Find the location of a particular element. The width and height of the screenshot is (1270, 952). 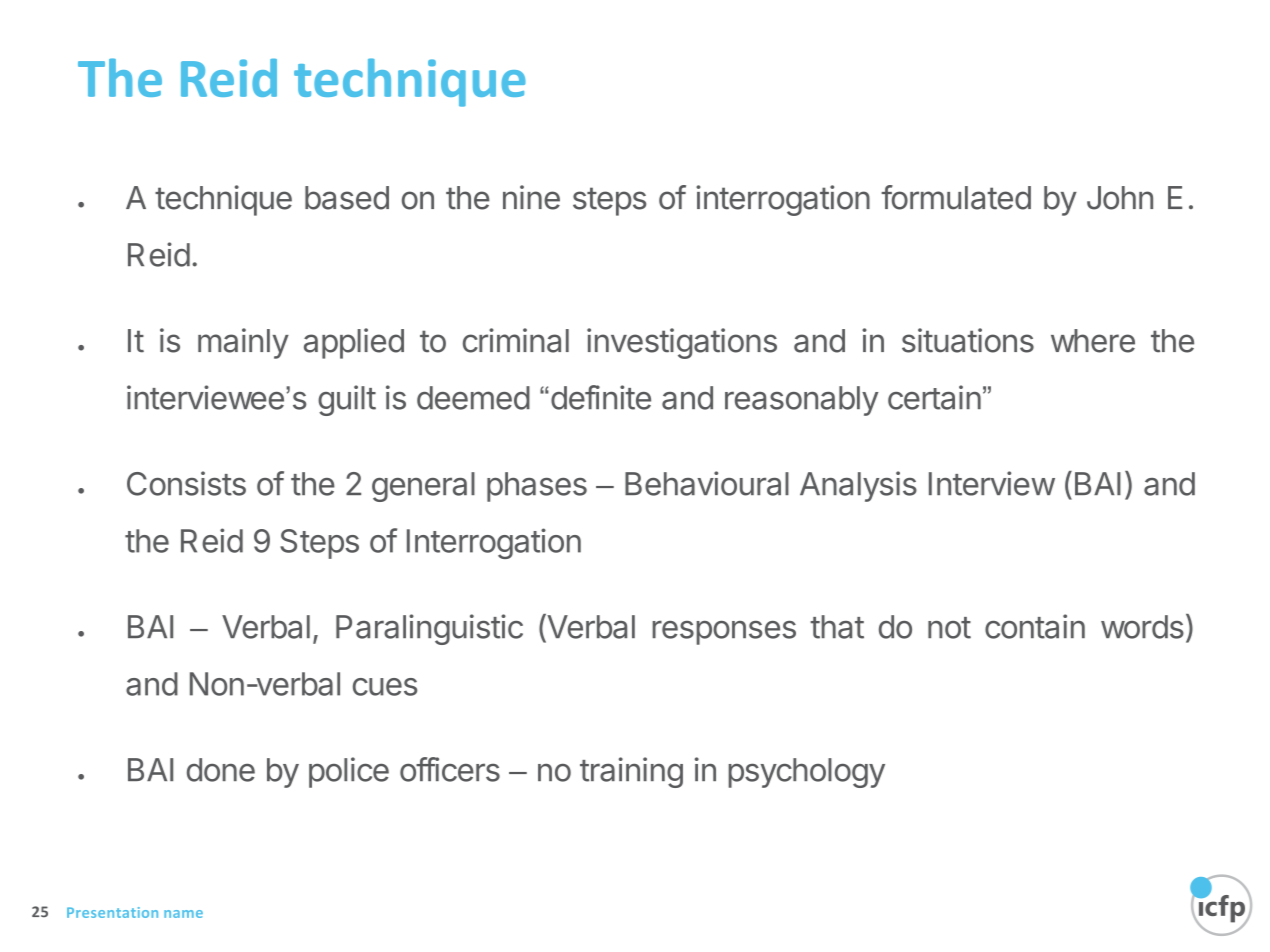

nine is located at coordinates (531, 197).
